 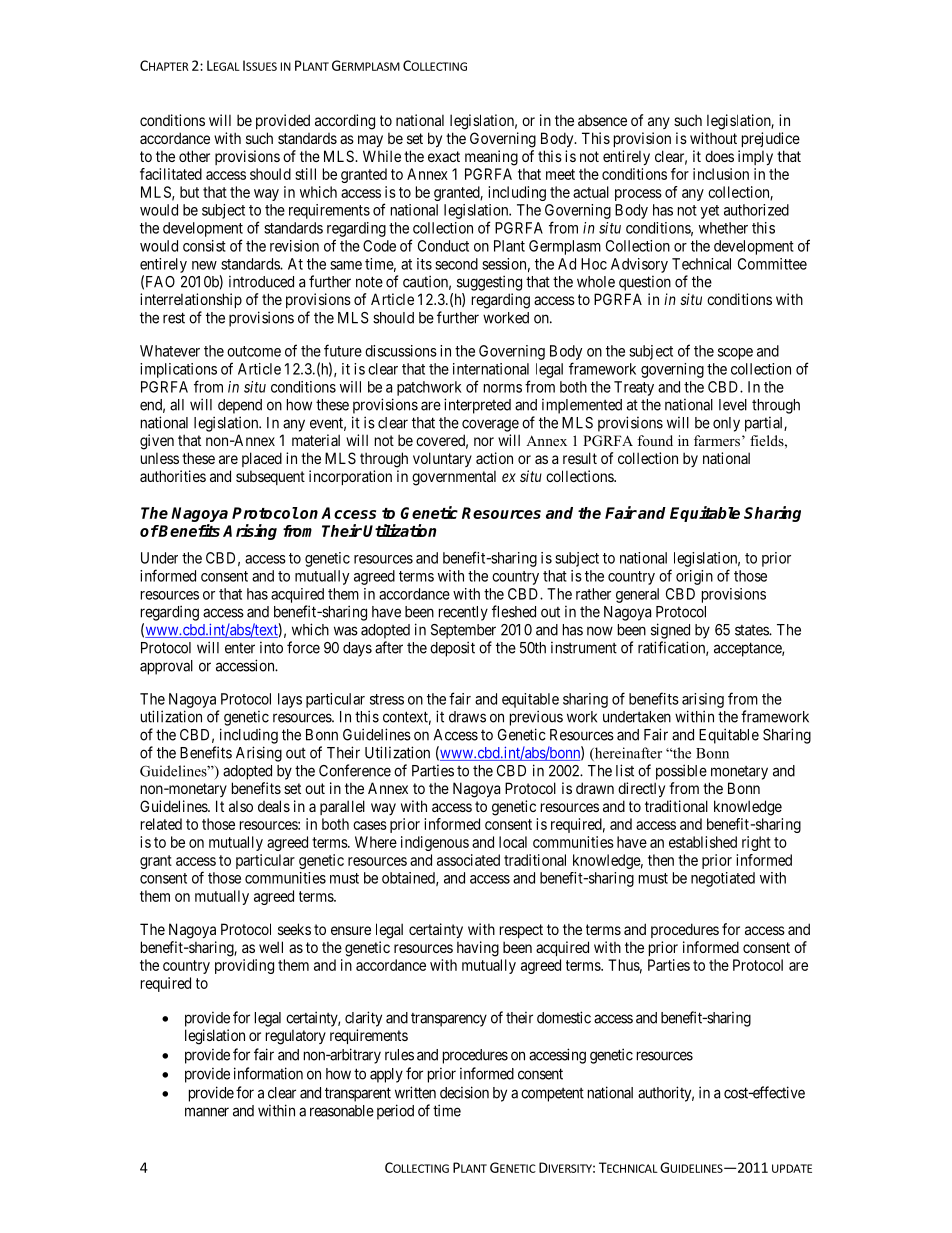 I want to click on other, so click(x=194, y=156).
